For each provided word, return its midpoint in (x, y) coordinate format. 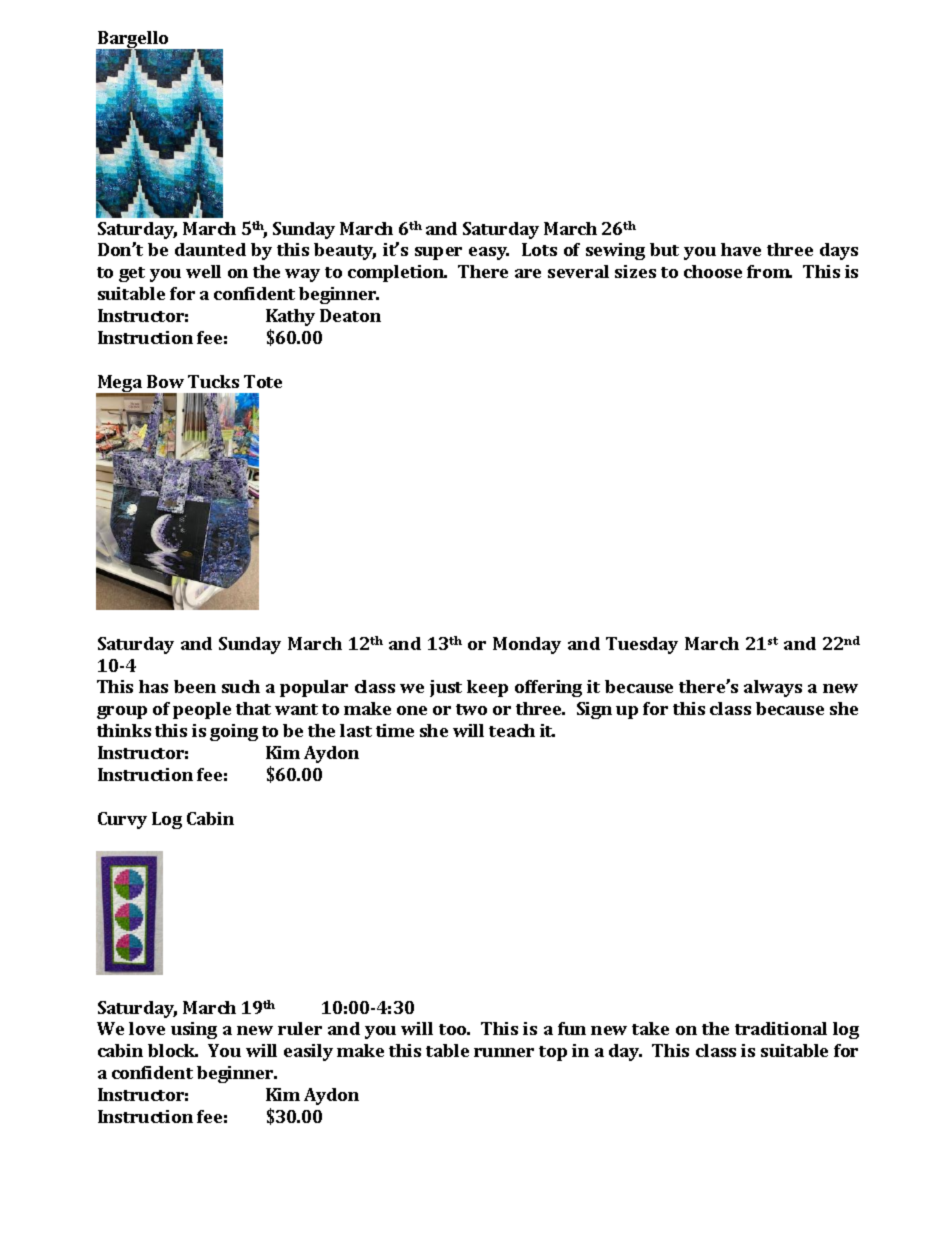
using (194, 1030)
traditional (781, 1028)
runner (504, 1052)
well (203, 271)
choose (713, 271)
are (528, 273)
